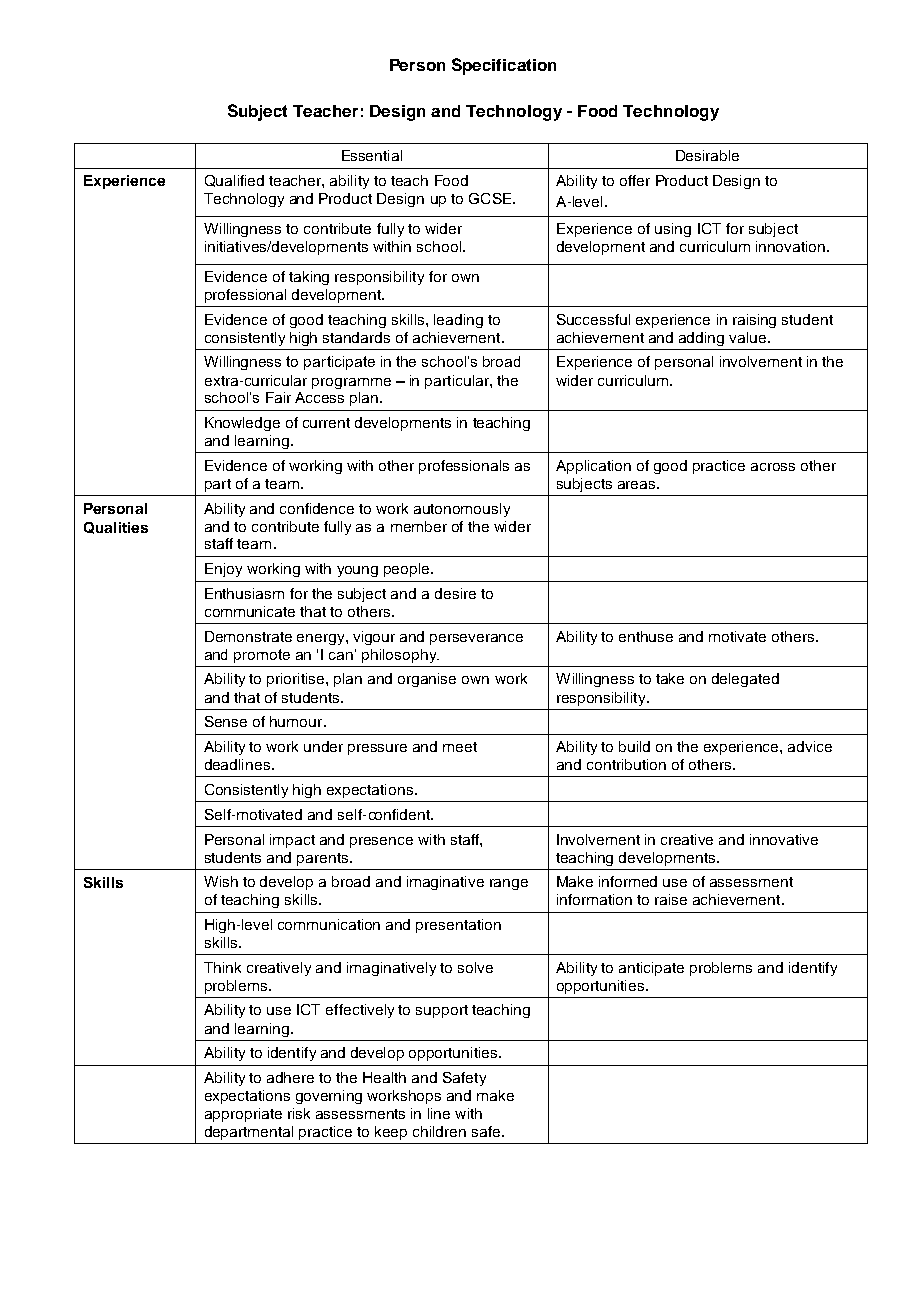 This page has height=1308, width=924. What do you see at coordinates (439, 1131) in the page?
I see `children` at bounding box center [439, 1131].
